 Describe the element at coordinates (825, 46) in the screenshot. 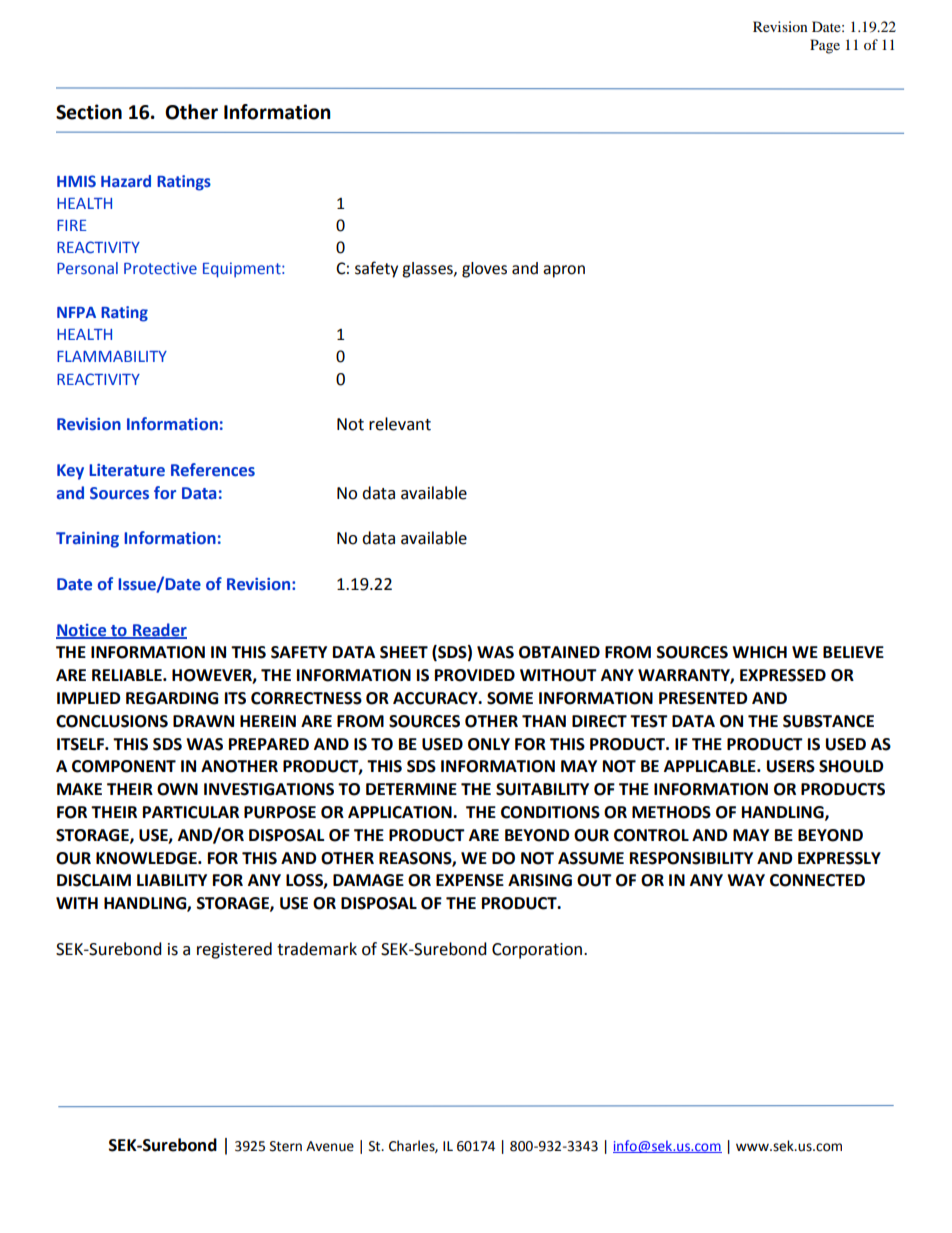

I see `Page` at that location.
